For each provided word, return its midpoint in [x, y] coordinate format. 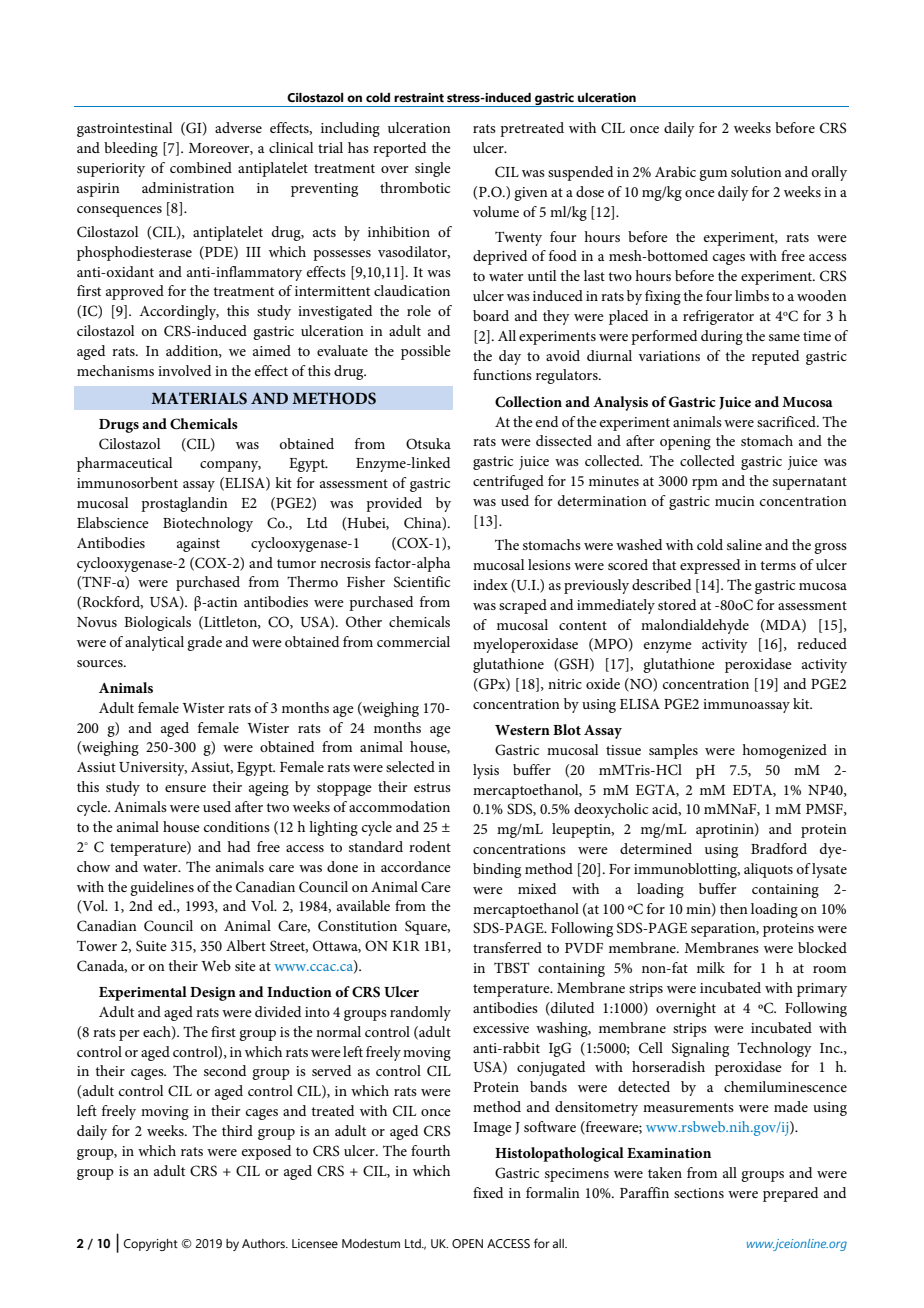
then [734, 908]
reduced [822, 643]
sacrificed [787, 421]
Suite [151, 946]
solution [756, 171]
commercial [413, 641]
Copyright [151, 1245]
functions [502, 374]
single [433, 169]
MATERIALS [199, 398]
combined [201, 167]
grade [204, 643]
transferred [507, 947]
